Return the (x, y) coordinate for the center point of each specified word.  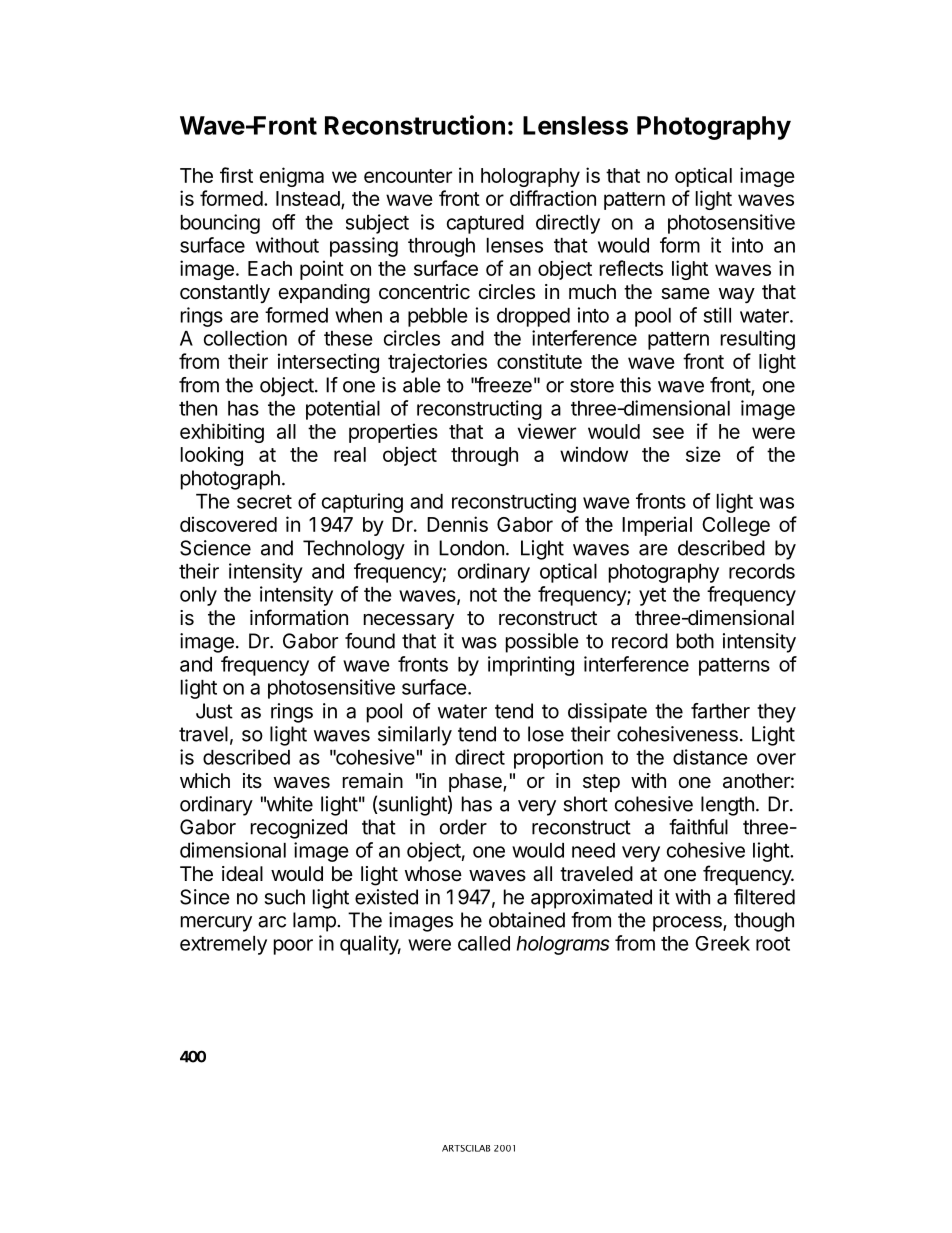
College (736, 526)
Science (215, 548)
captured (485, 224)
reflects (631, 268)
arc (272, 922)
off (284, 222)
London (471, 548)
